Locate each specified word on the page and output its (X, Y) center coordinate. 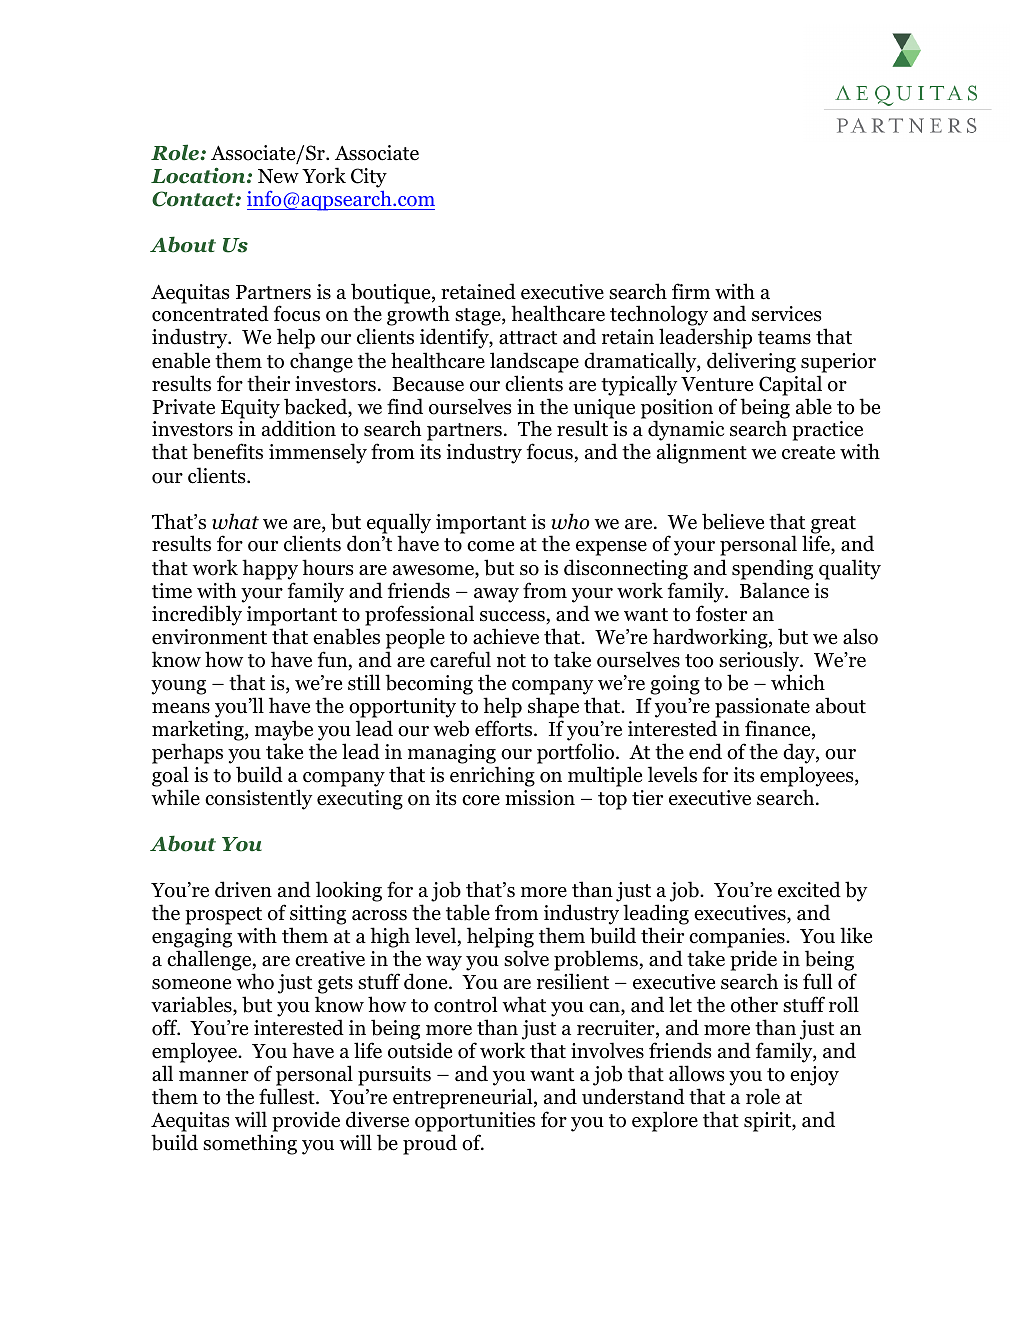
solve (526, 958)
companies (738, 938)
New (278, 176)
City (369, 178)
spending (772, 569)
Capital (790, 385)
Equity (251, 410)
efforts (505, 728)
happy (270, 569)
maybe (284, 730)
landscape (534, 362)
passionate (762, 708)
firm (691, 291)
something (250, 1144)
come (490, 546)
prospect (223, 916)
